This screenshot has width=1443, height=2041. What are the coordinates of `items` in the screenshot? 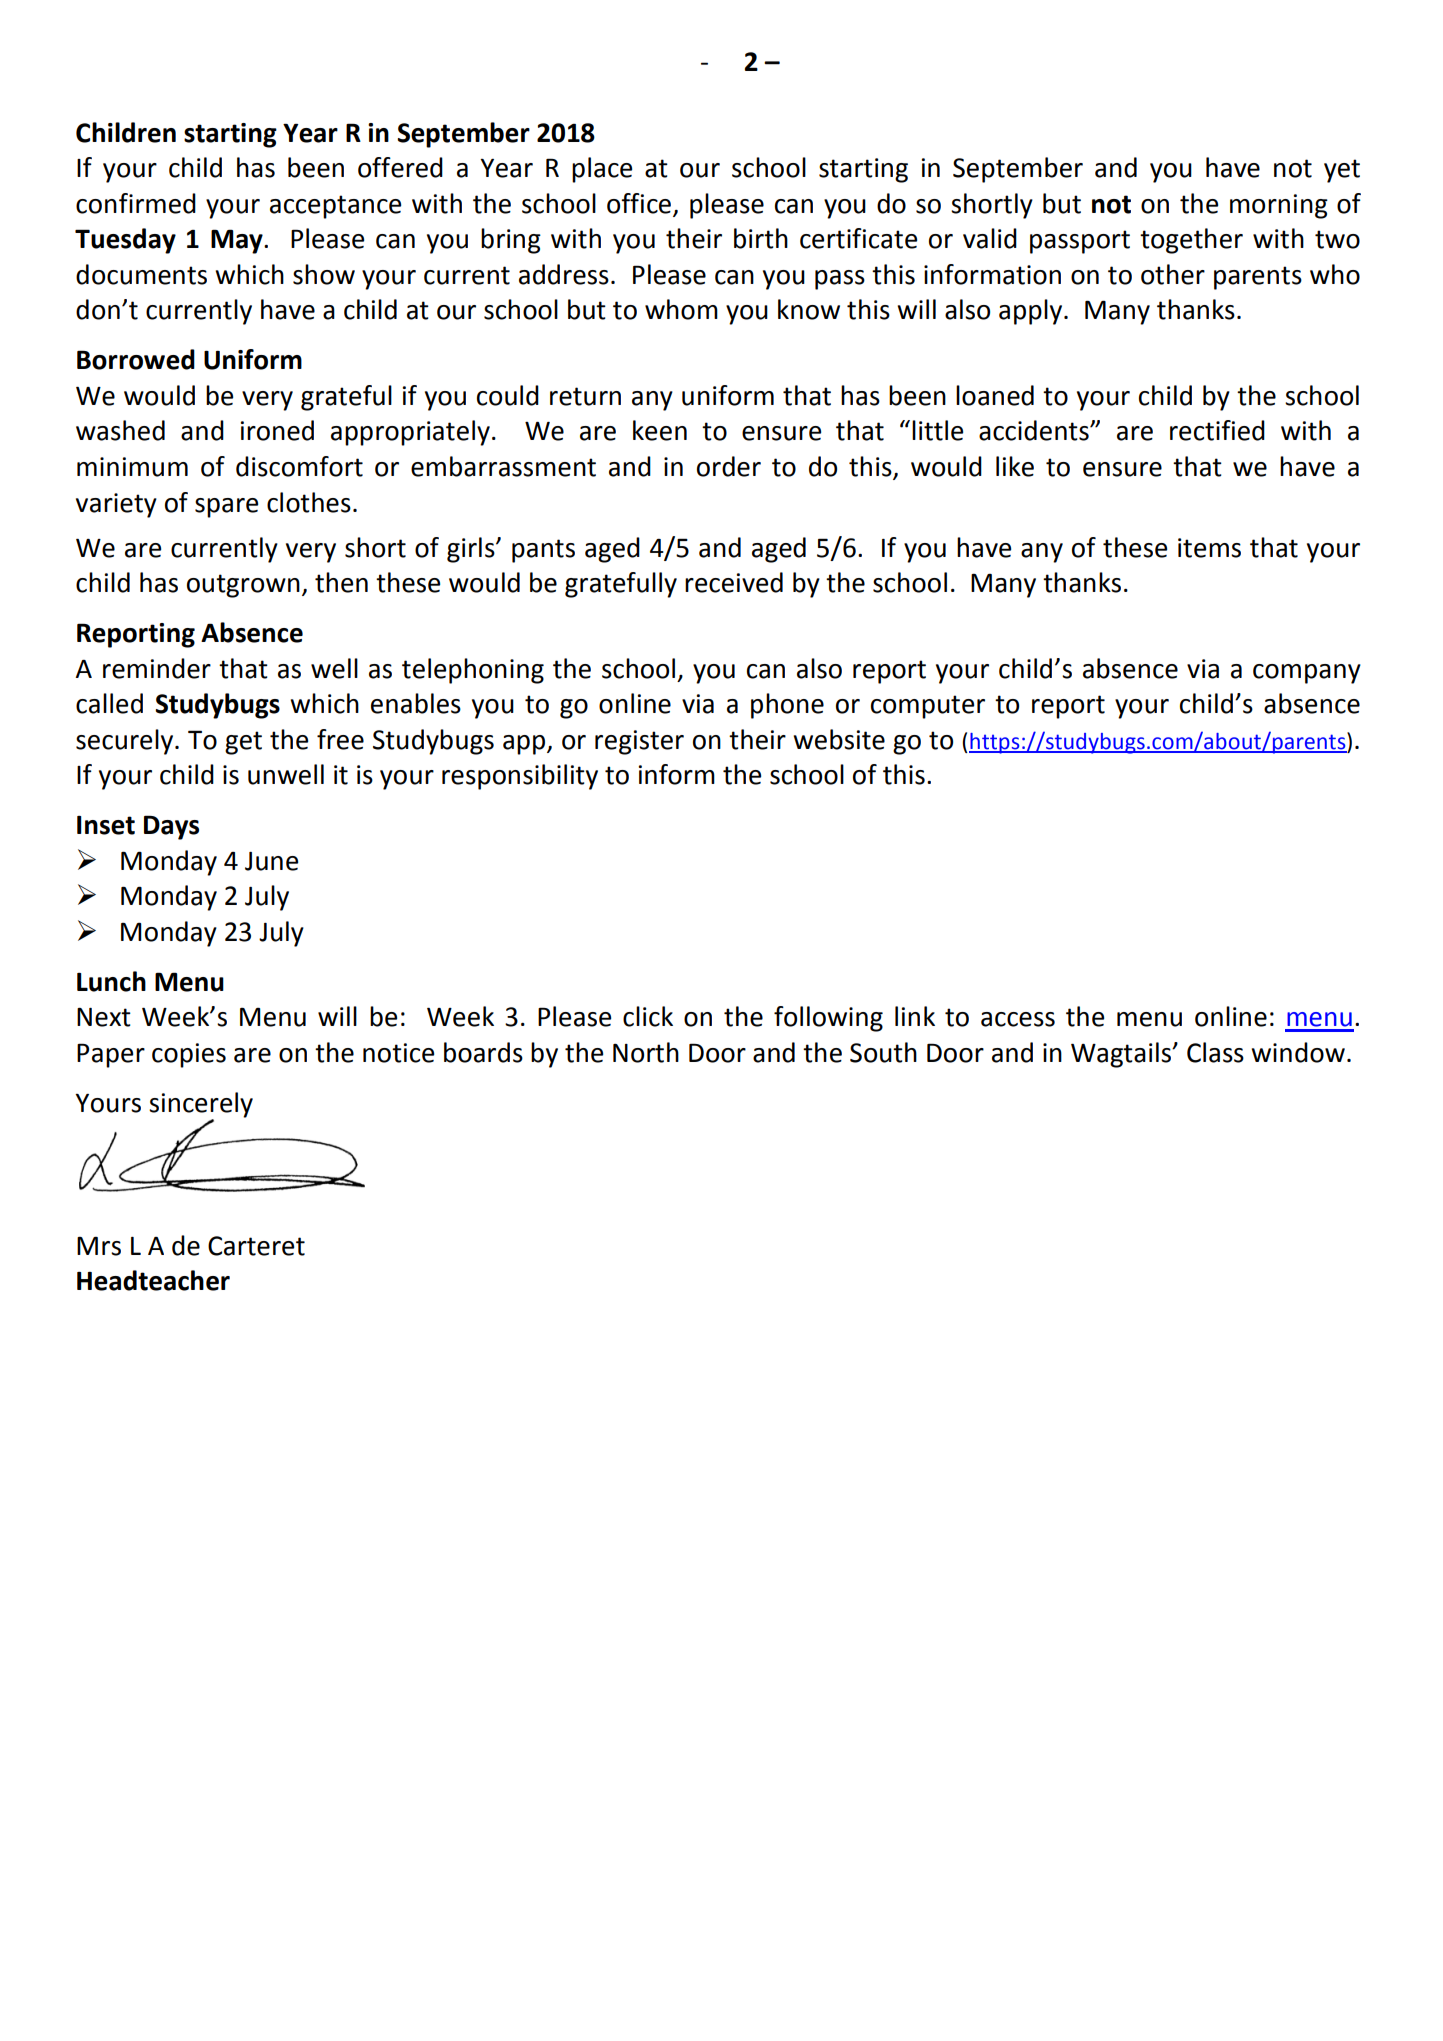 It's located at (1209, 548).
